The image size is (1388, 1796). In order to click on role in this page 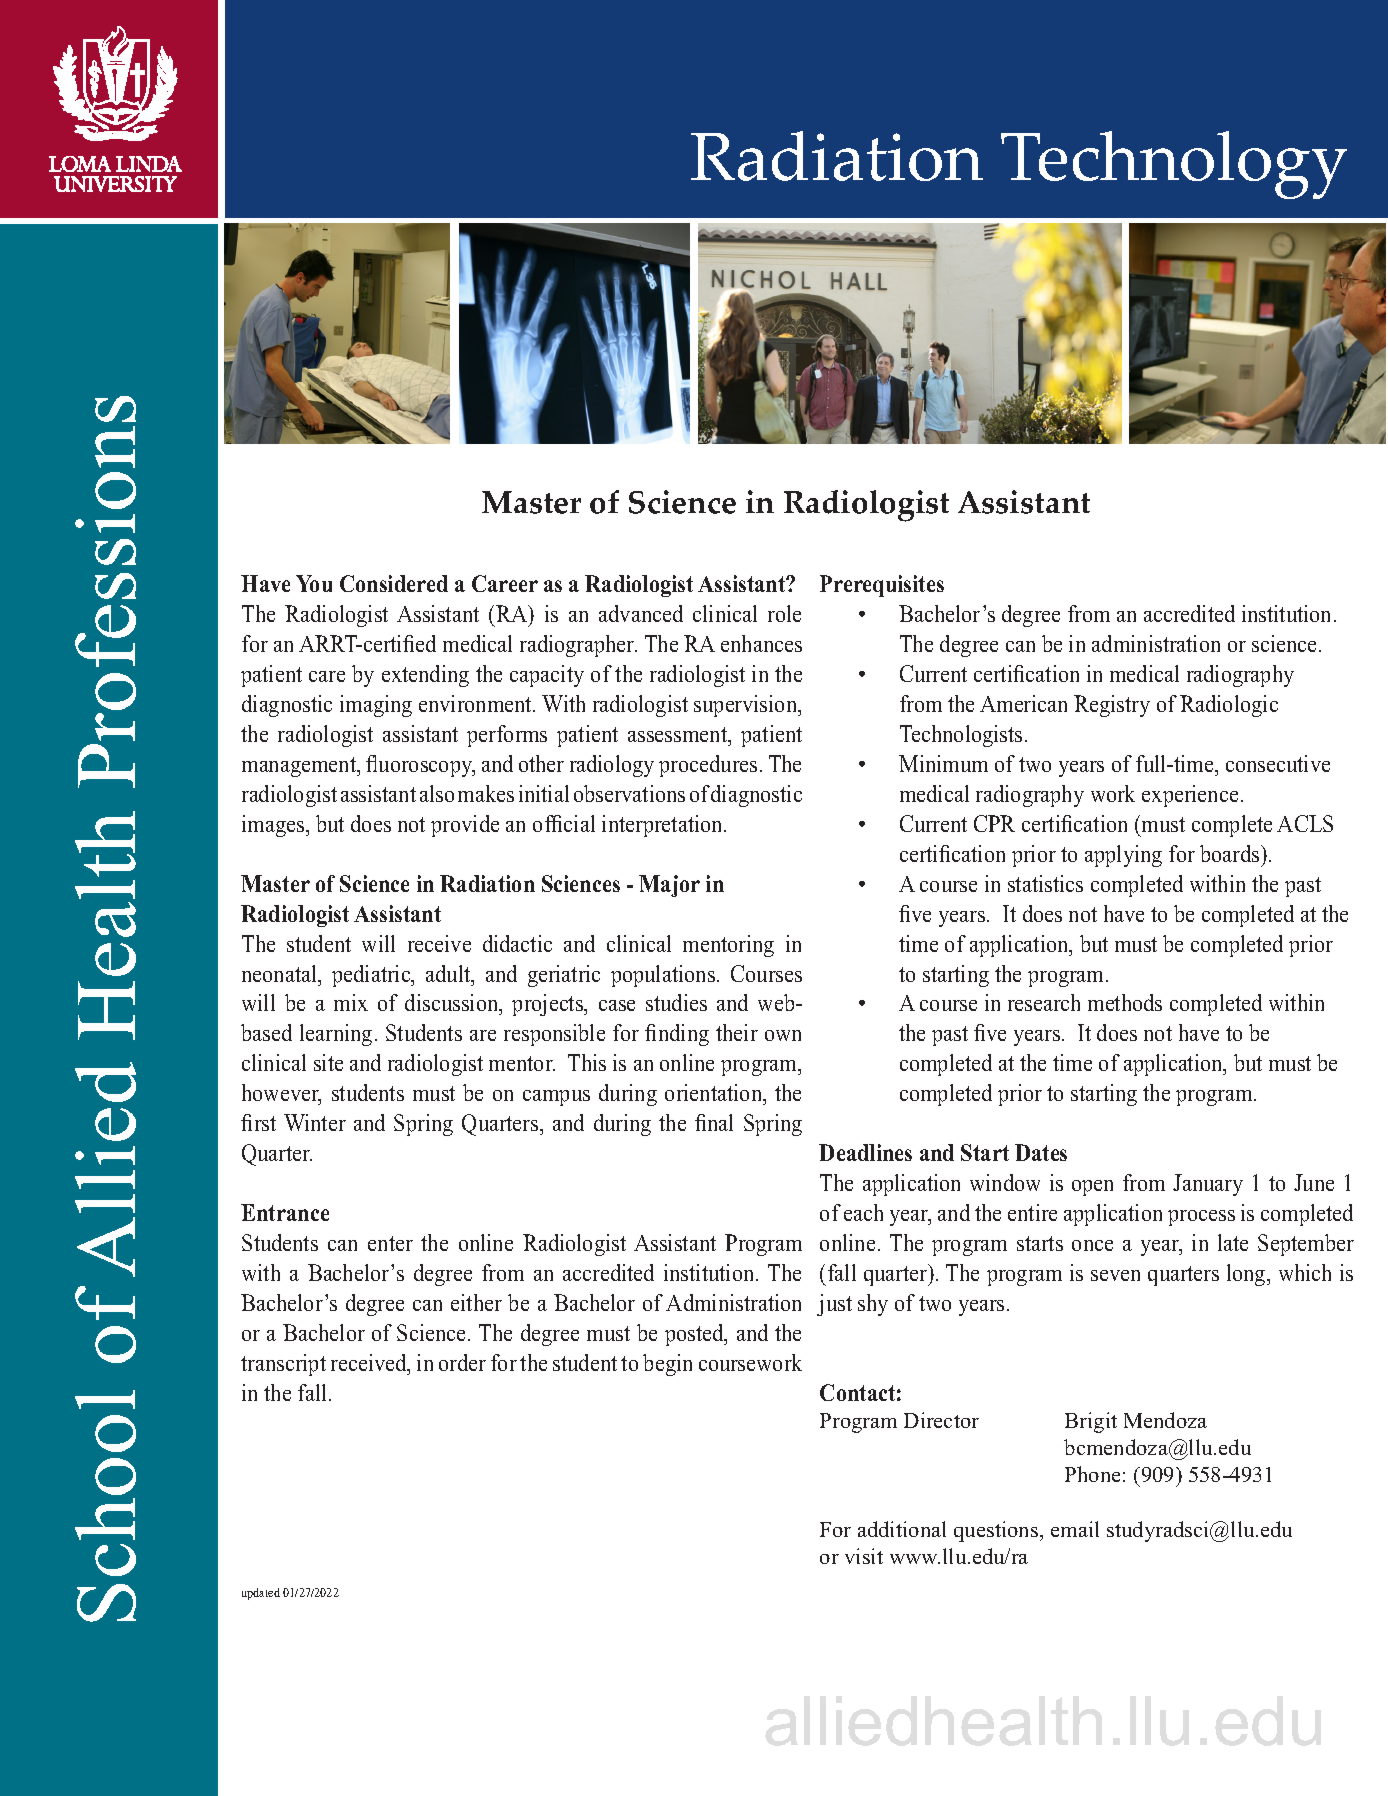, I will do `click(784, 613)`.
